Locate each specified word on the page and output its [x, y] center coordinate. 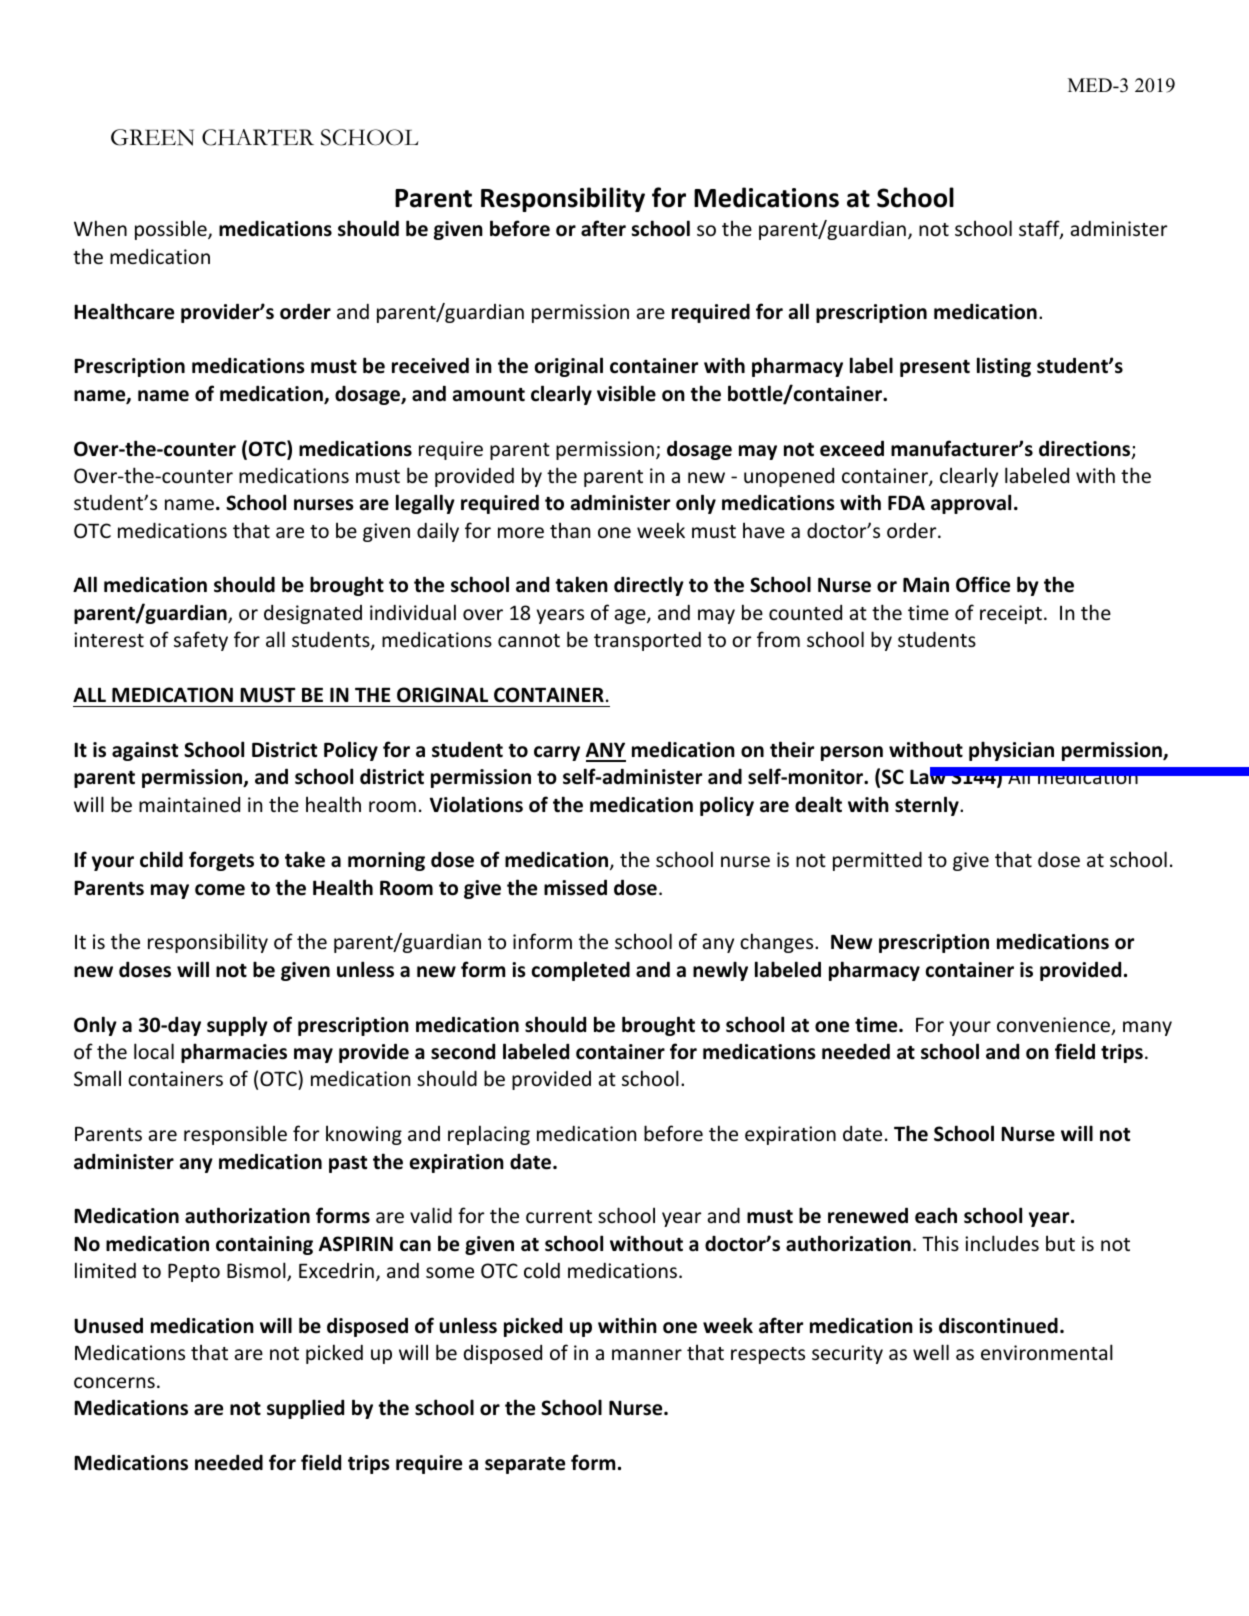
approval [971, 504]
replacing [489, 1135]
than [570, 530]
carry [557, 753]
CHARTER [258, 137]
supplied [305, 1409]
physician [1011, 751]
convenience [1054, 1026]
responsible [235, 1135]
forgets [221, 861]
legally [425, 504]
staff [1040, 229]
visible [626, 393]
